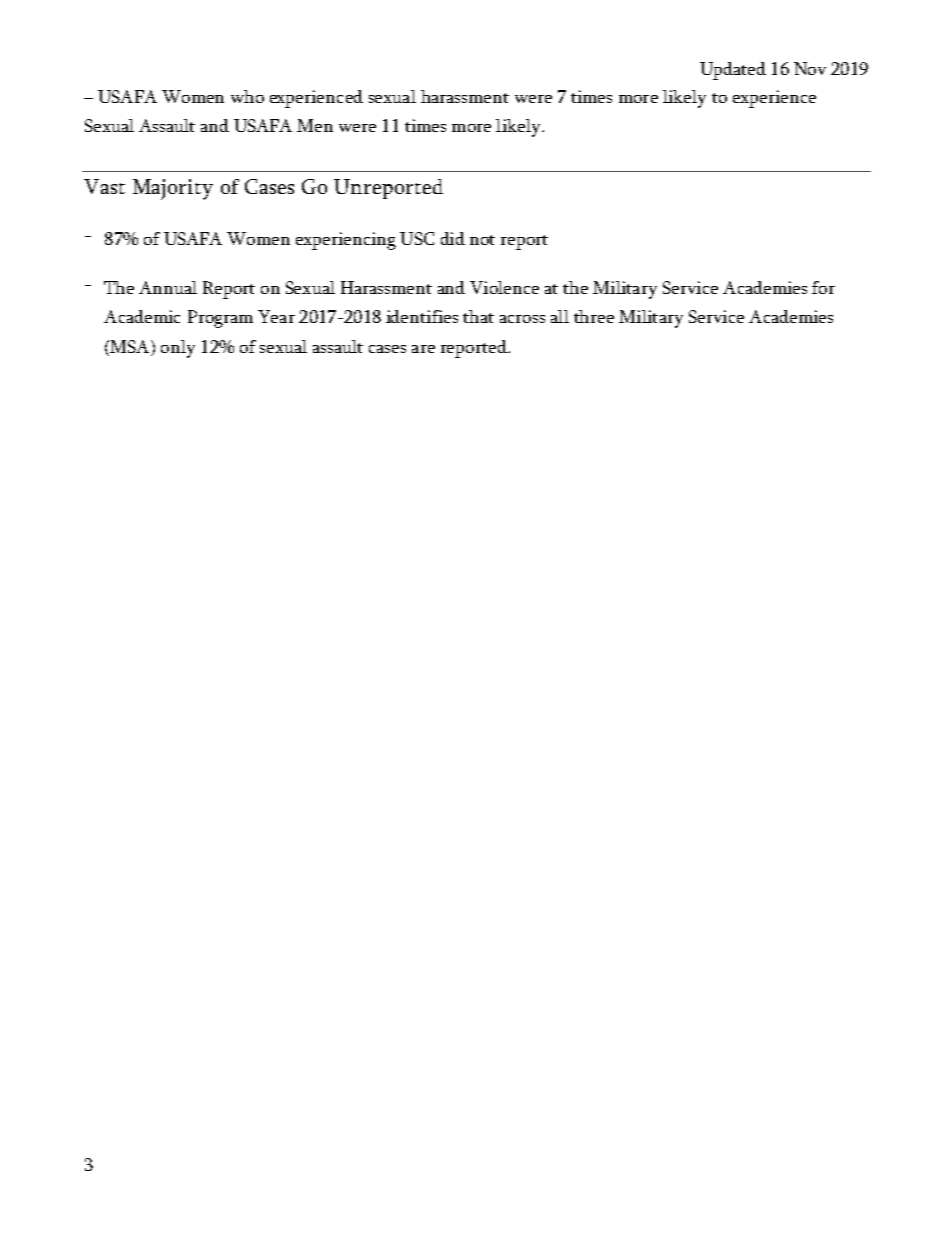 Image resolution: width=952 pixels, height=1233 pixels. Describe the element at coordinates (810, 68) in the screenshot. I see `Nov` at that location.
